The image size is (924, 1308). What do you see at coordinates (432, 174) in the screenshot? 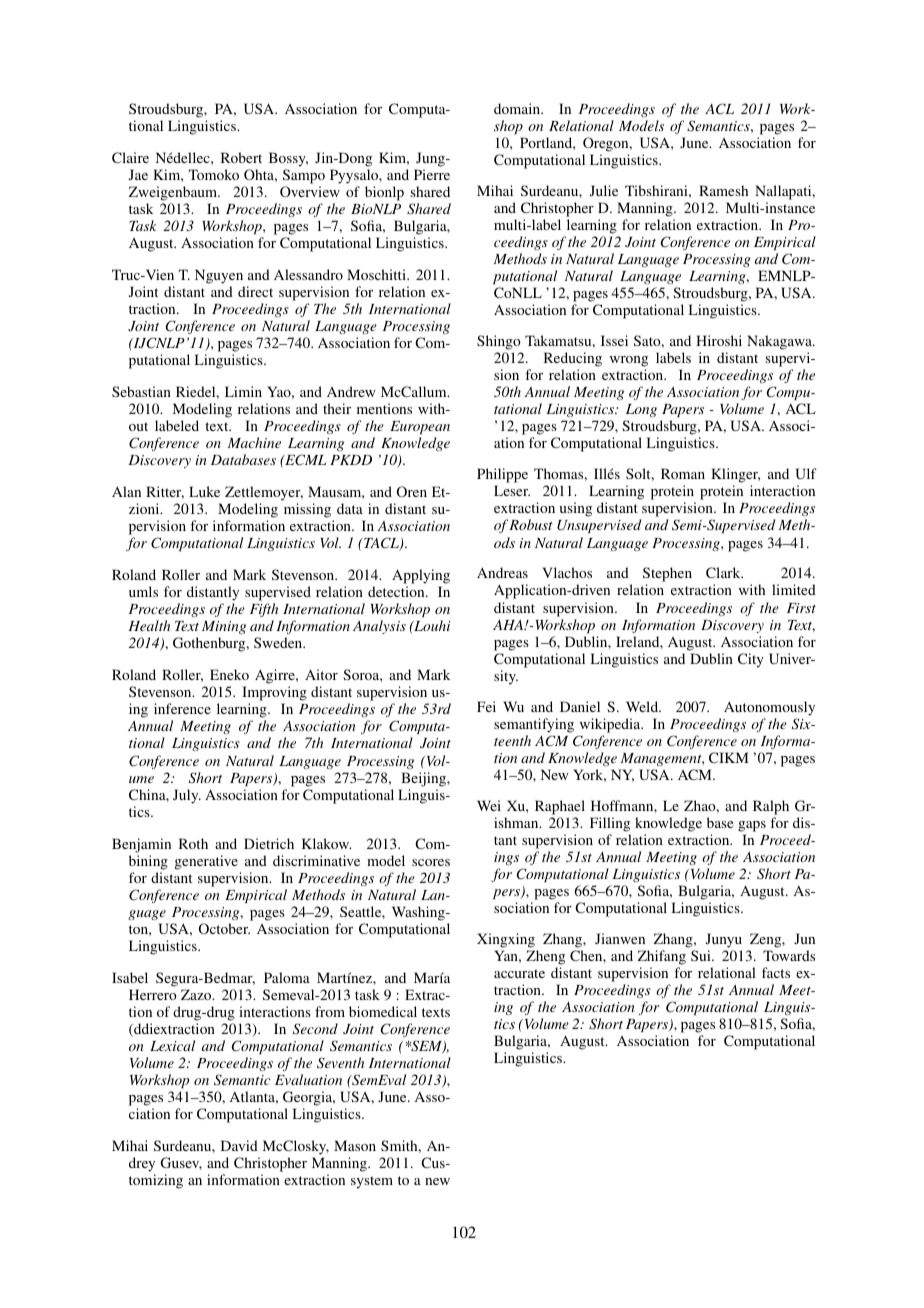
I see `Pierre` at bounding box center [432, 174].
